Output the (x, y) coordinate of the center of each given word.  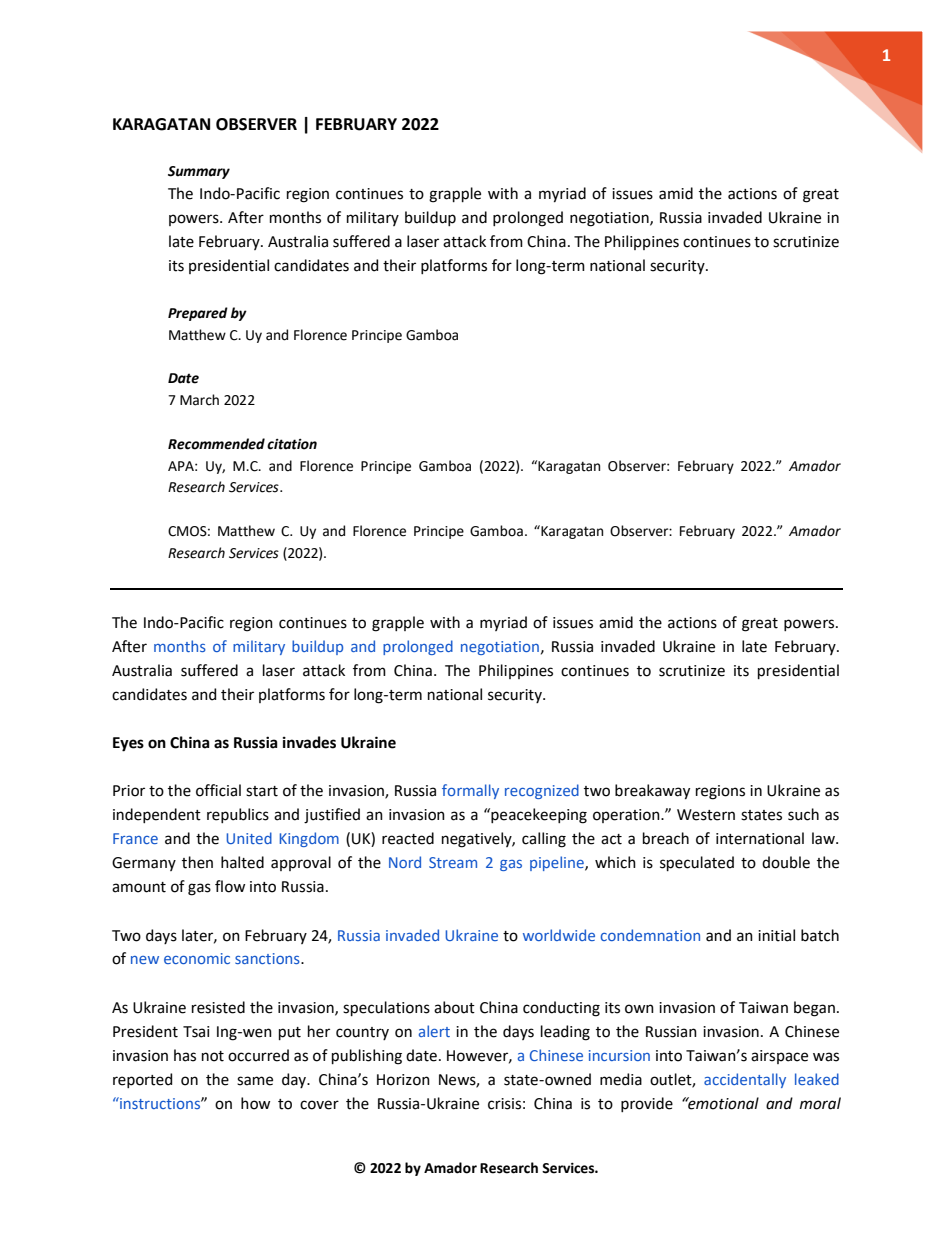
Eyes (128, 744)
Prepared (198, 314)
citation (292, 444)
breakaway (652, 792)
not (213, 1056)
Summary (199, 172)
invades (309, 742)
